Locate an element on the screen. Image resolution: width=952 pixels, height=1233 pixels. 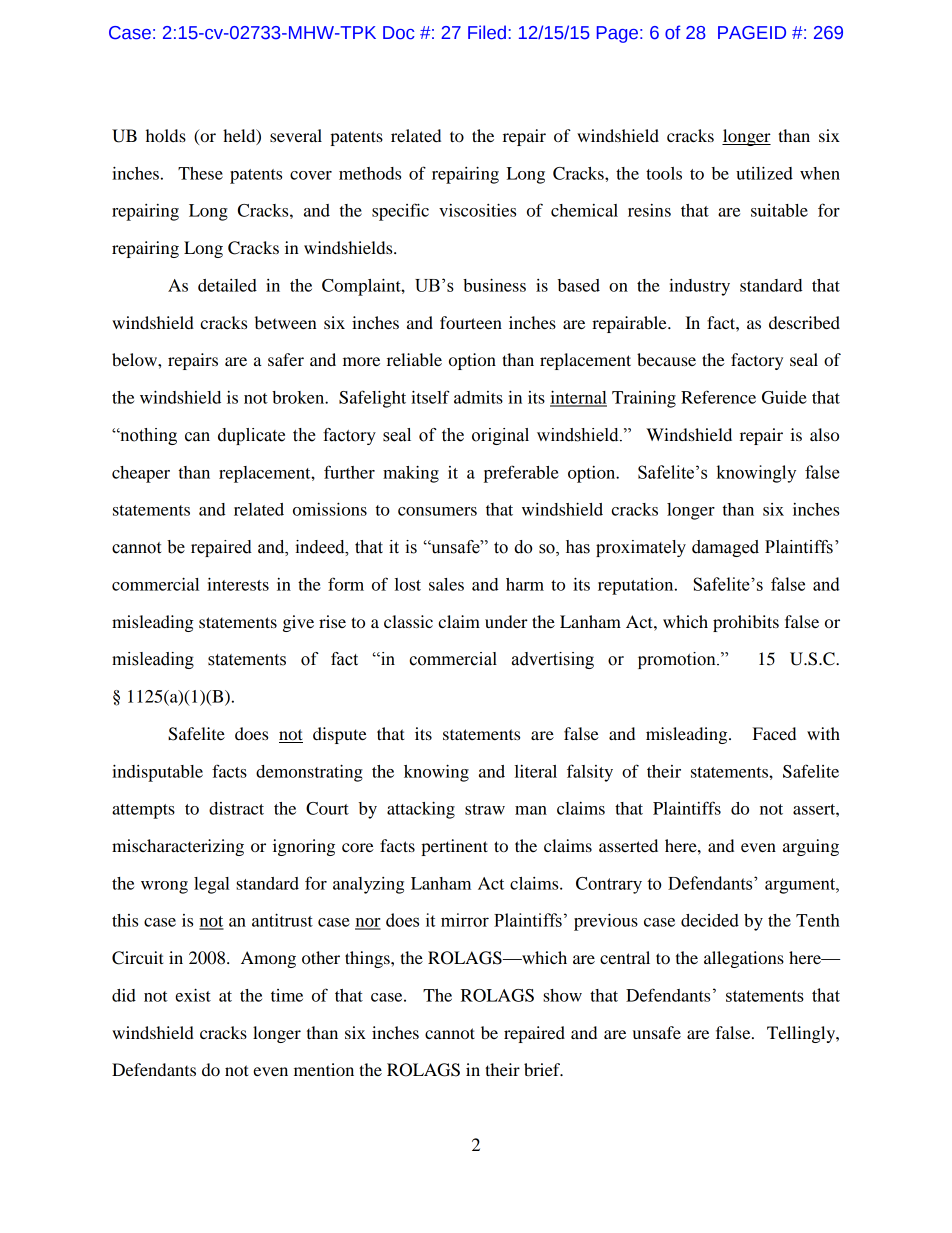
brief is located at coordinates (543, 1069).
